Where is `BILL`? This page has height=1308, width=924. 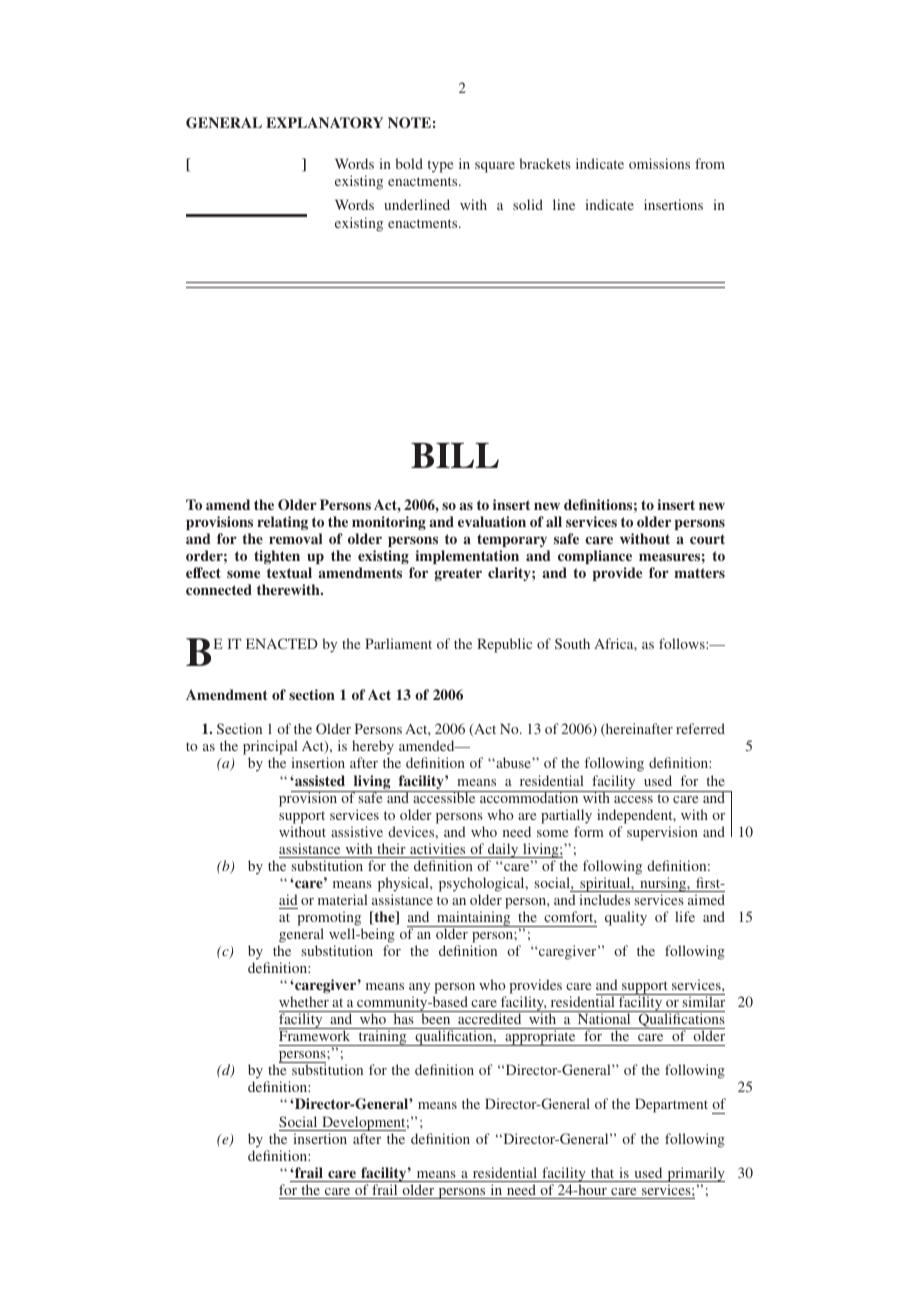
BILL is located at coordinates (455, 455).
